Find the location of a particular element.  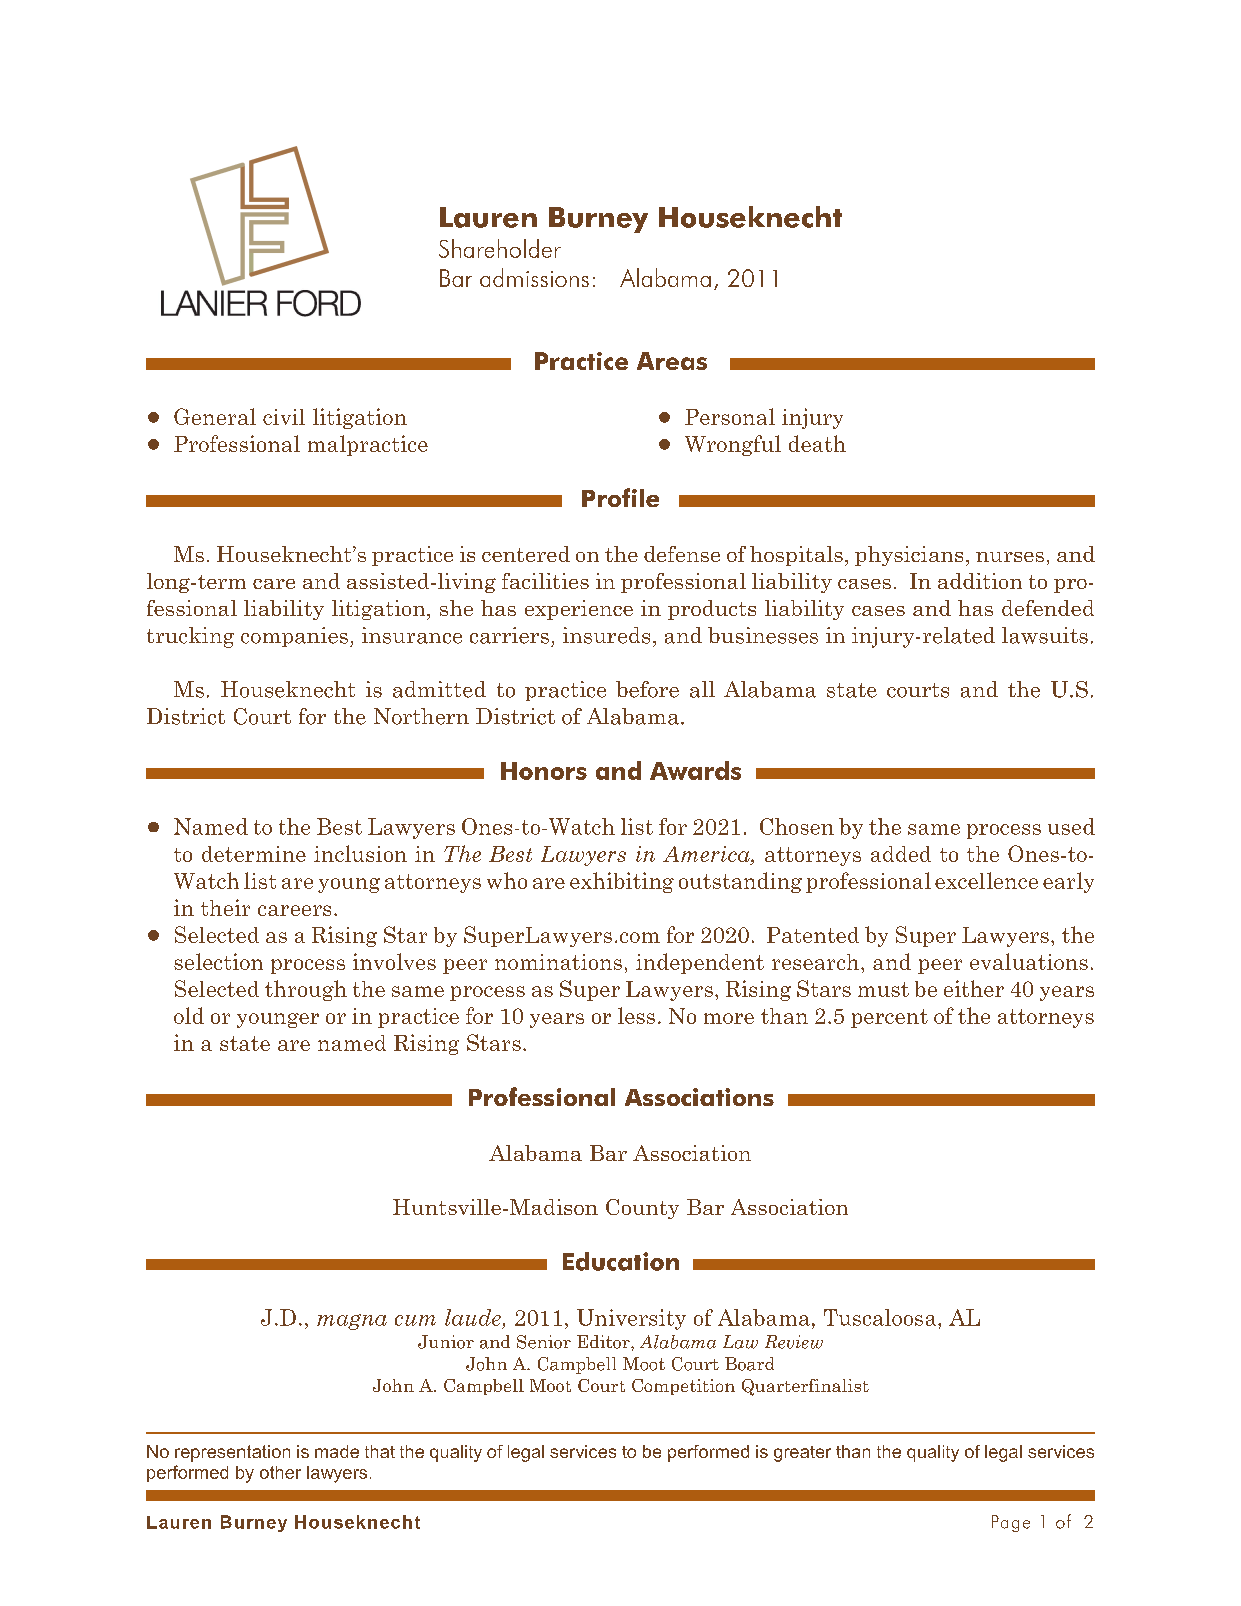

nurses is located at coordinates (1010, 557).
